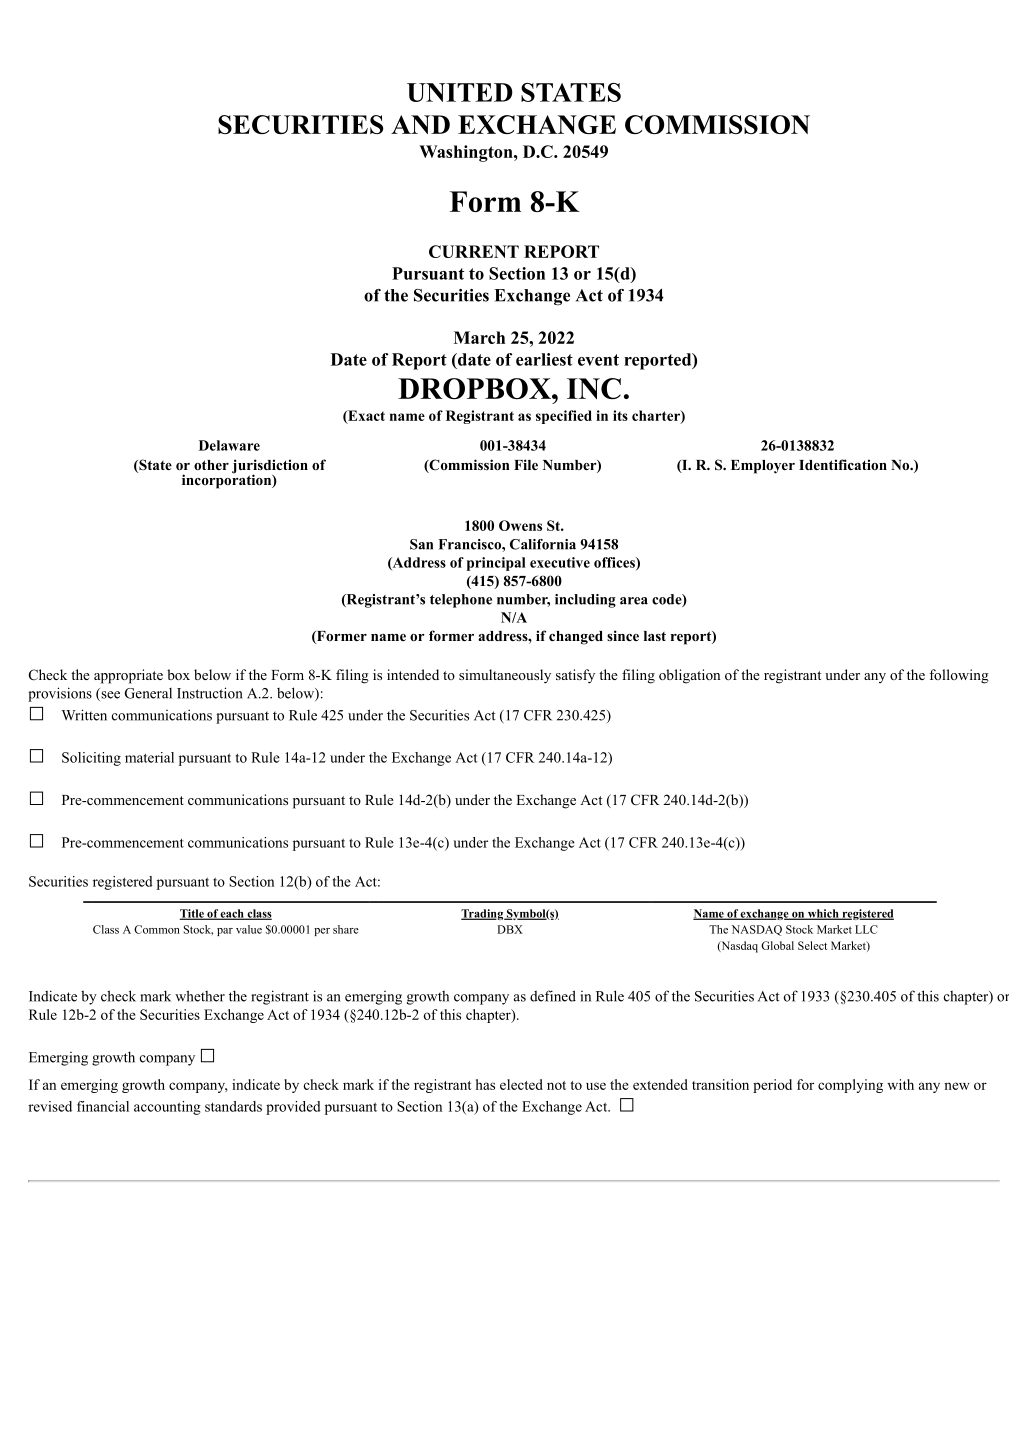  I want to click on material, so click(149, 757).
